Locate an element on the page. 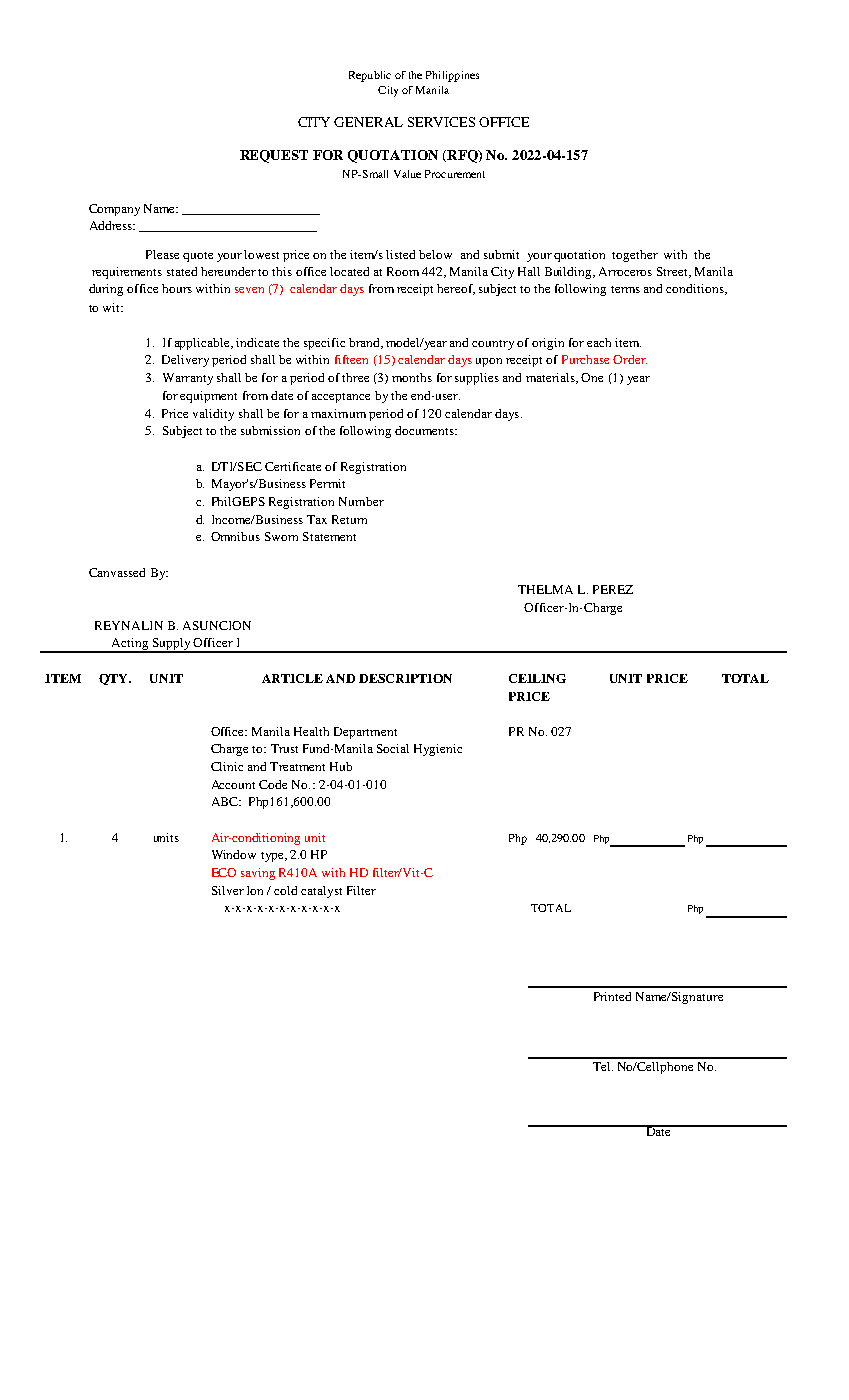 The image size is (849, 1400). REQUEST is located at coordinates (274, 156).
